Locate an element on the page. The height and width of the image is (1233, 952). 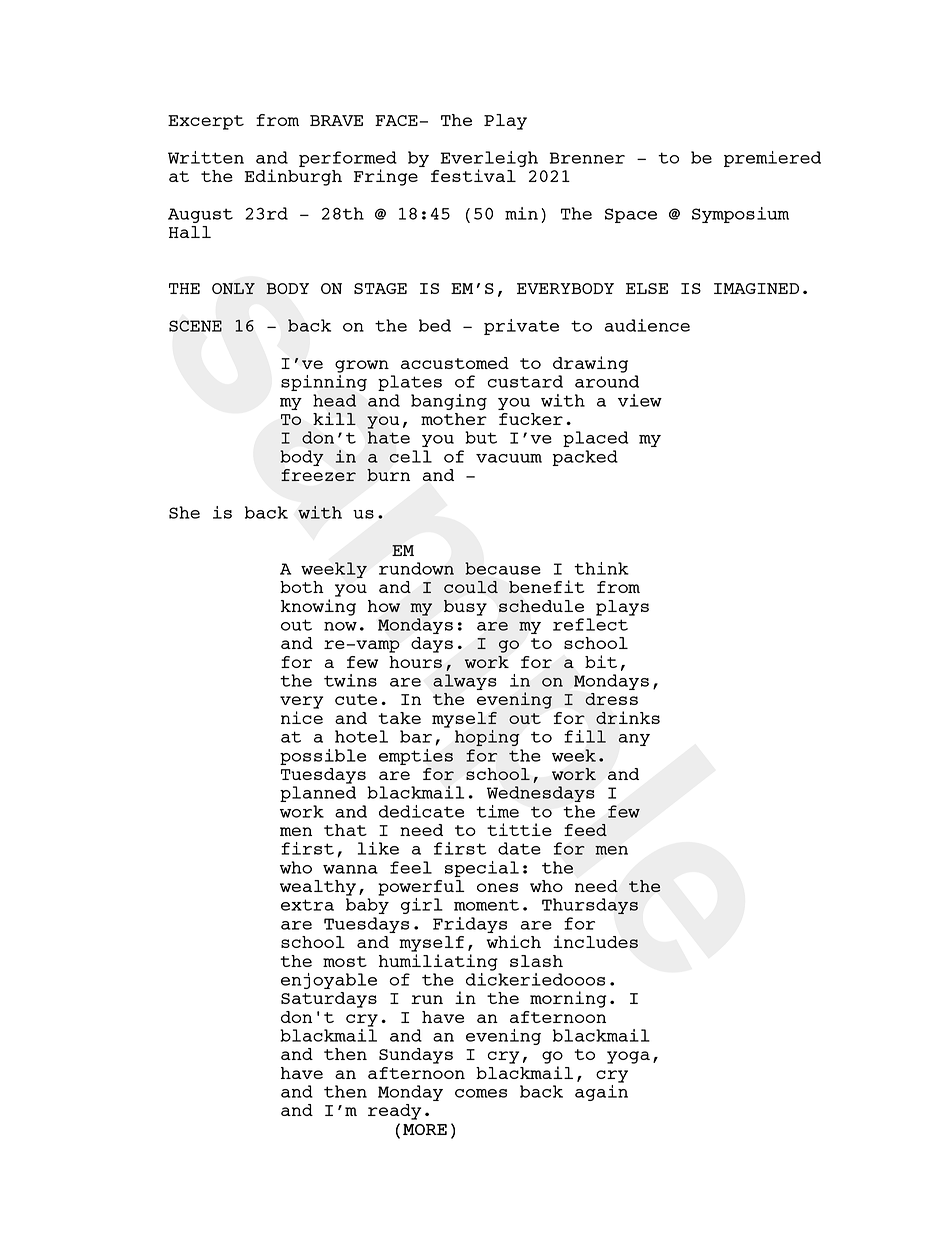
comes is located at coordinates (481, 1093).
